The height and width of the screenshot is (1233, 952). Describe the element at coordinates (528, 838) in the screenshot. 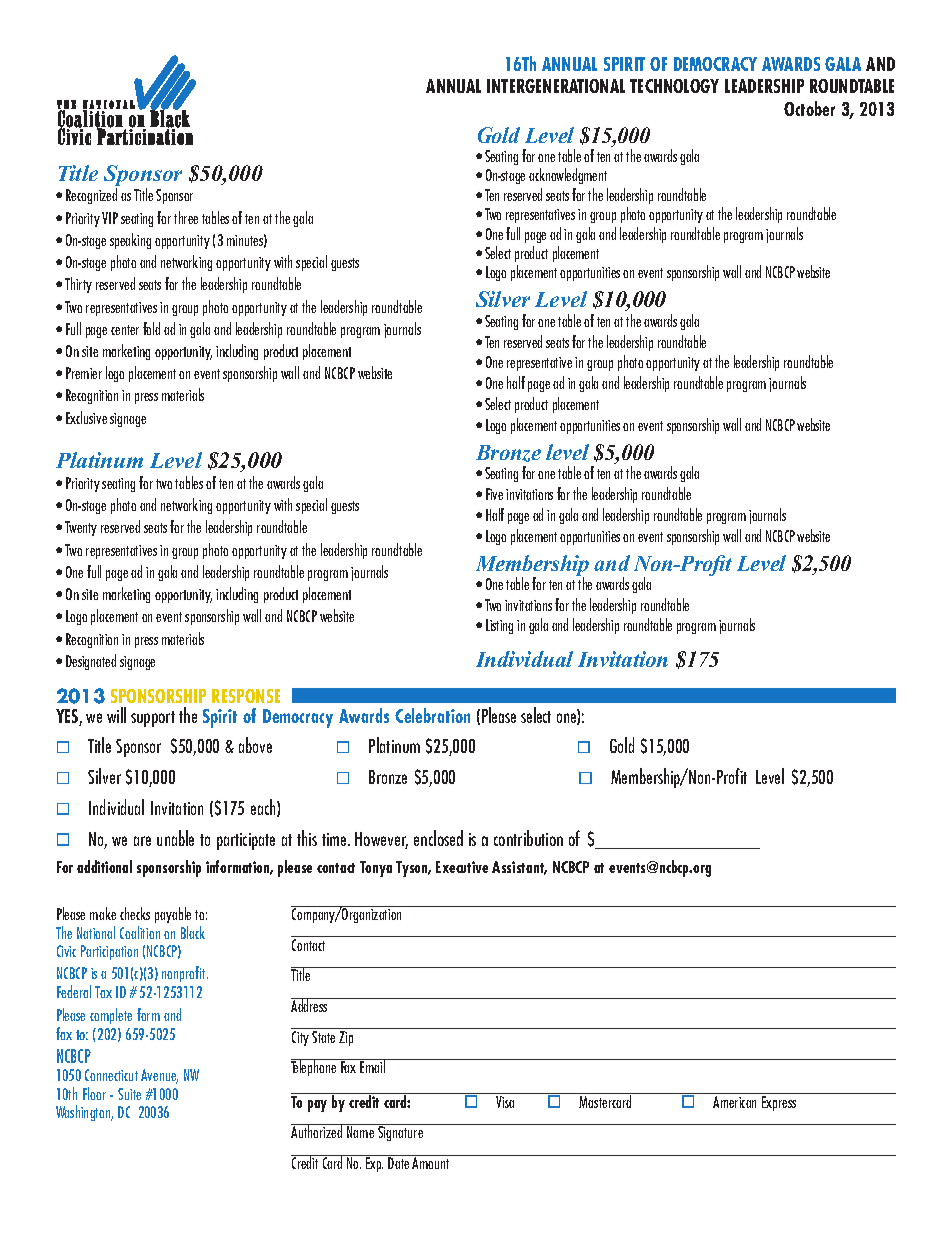

I see `contribution` at that location.
